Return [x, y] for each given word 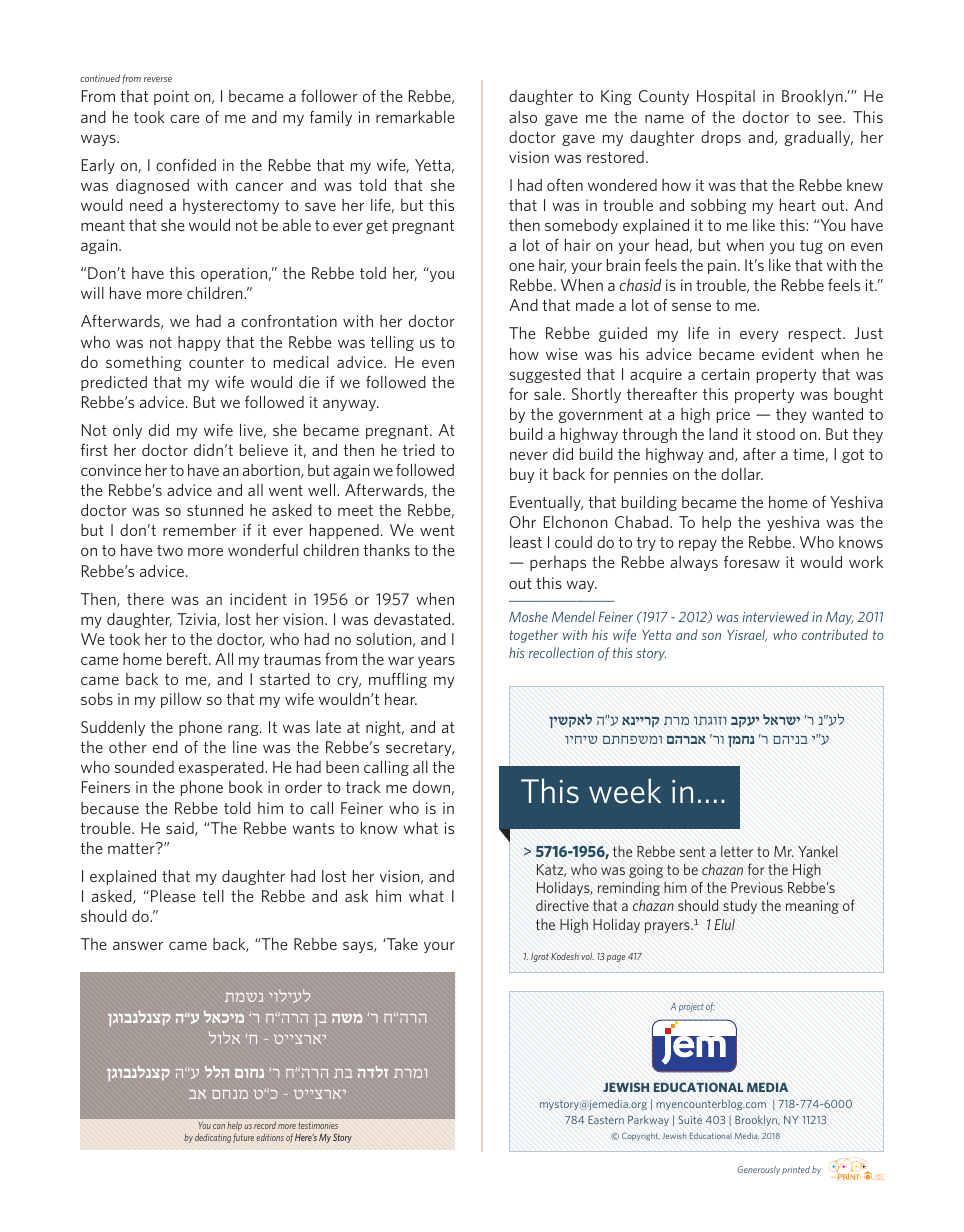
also [523, 117]
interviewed [775, 616]
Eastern [606, 1119]
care [185, 118]
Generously [758, 1170]
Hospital [726, 97]
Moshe [528, 616]
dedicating [213, 1138]
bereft [188, 659]
